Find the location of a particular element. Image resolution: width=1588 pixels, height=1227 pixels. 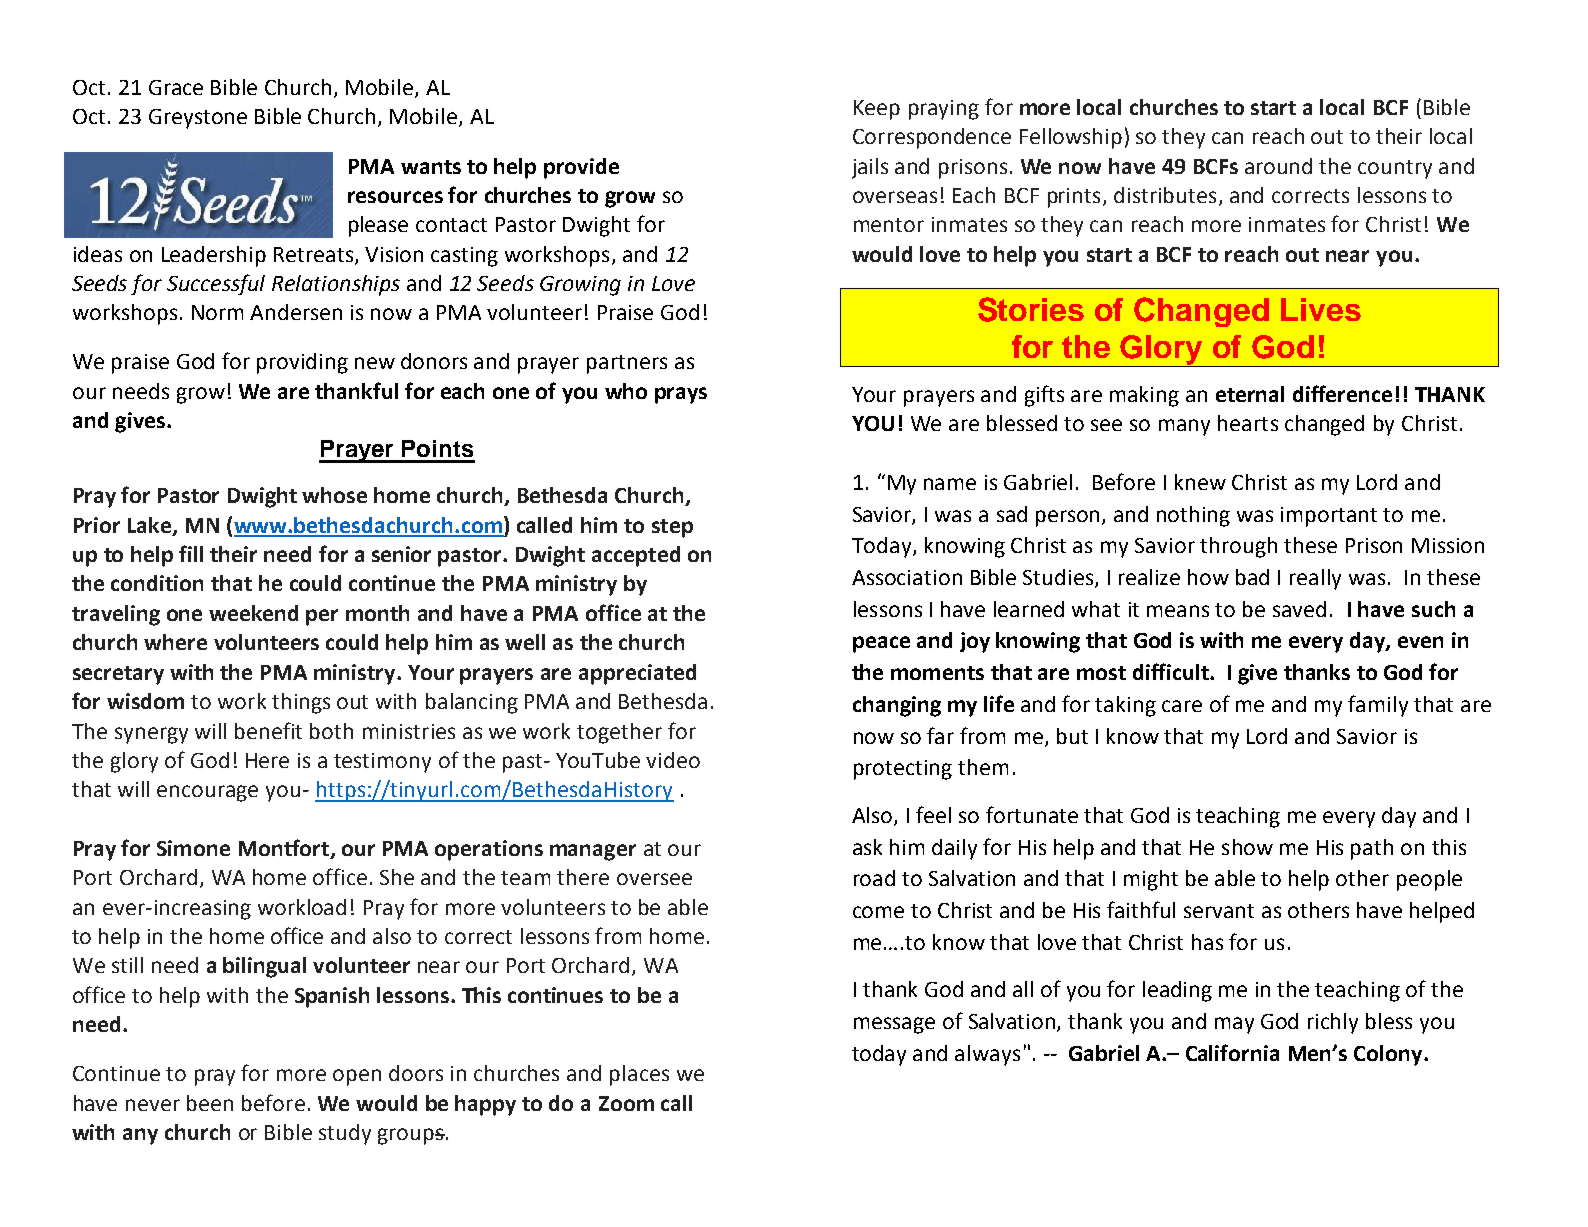

Montfort is located at coordinates (285, 849).
